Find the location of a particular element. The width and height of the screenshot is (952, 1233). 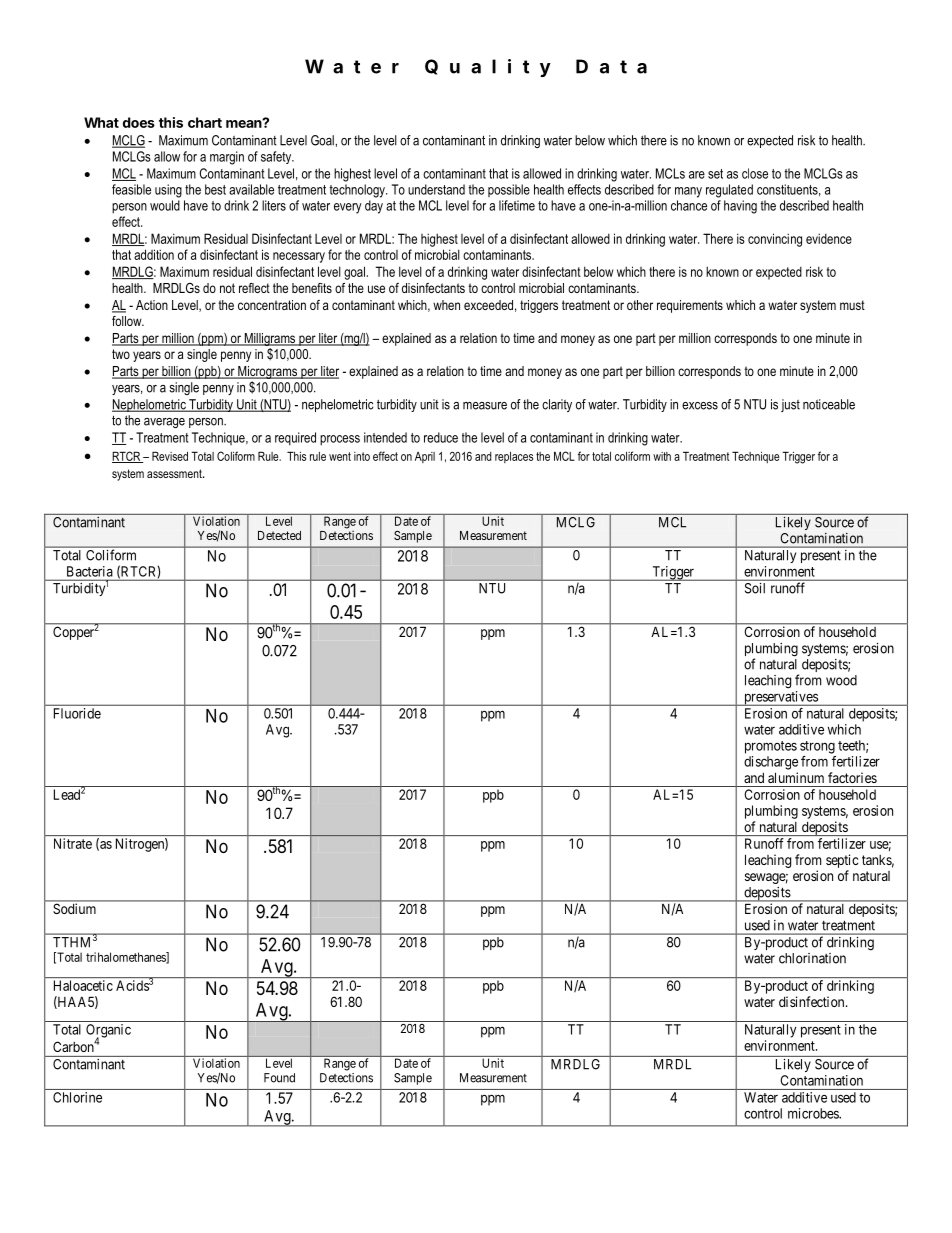

understand is located at coordinates (436, 189).
